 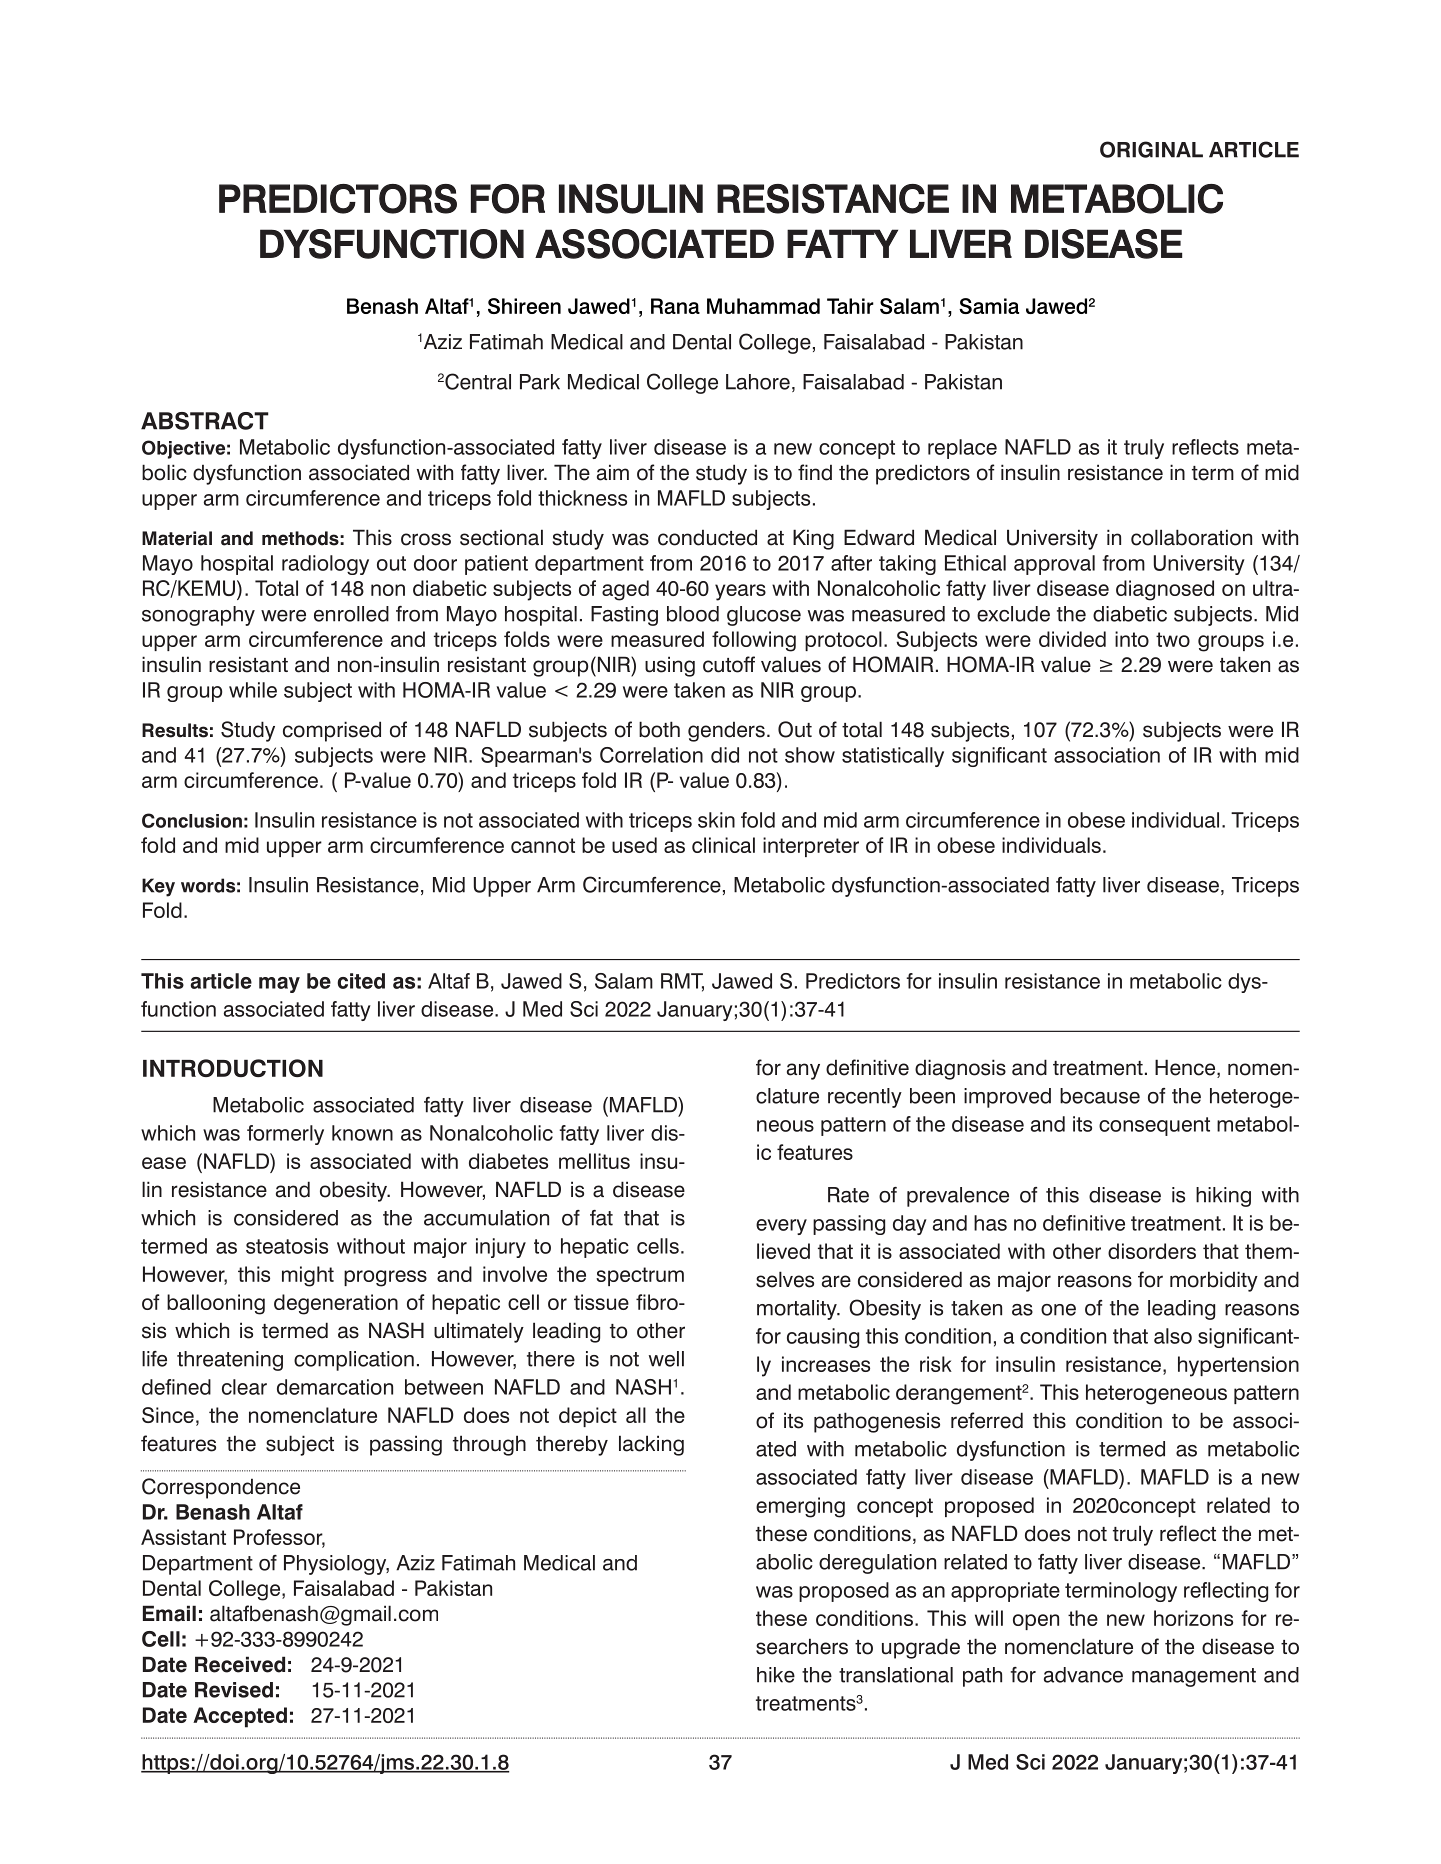 I want to click on advance, so click(x=1083, y=1675).
